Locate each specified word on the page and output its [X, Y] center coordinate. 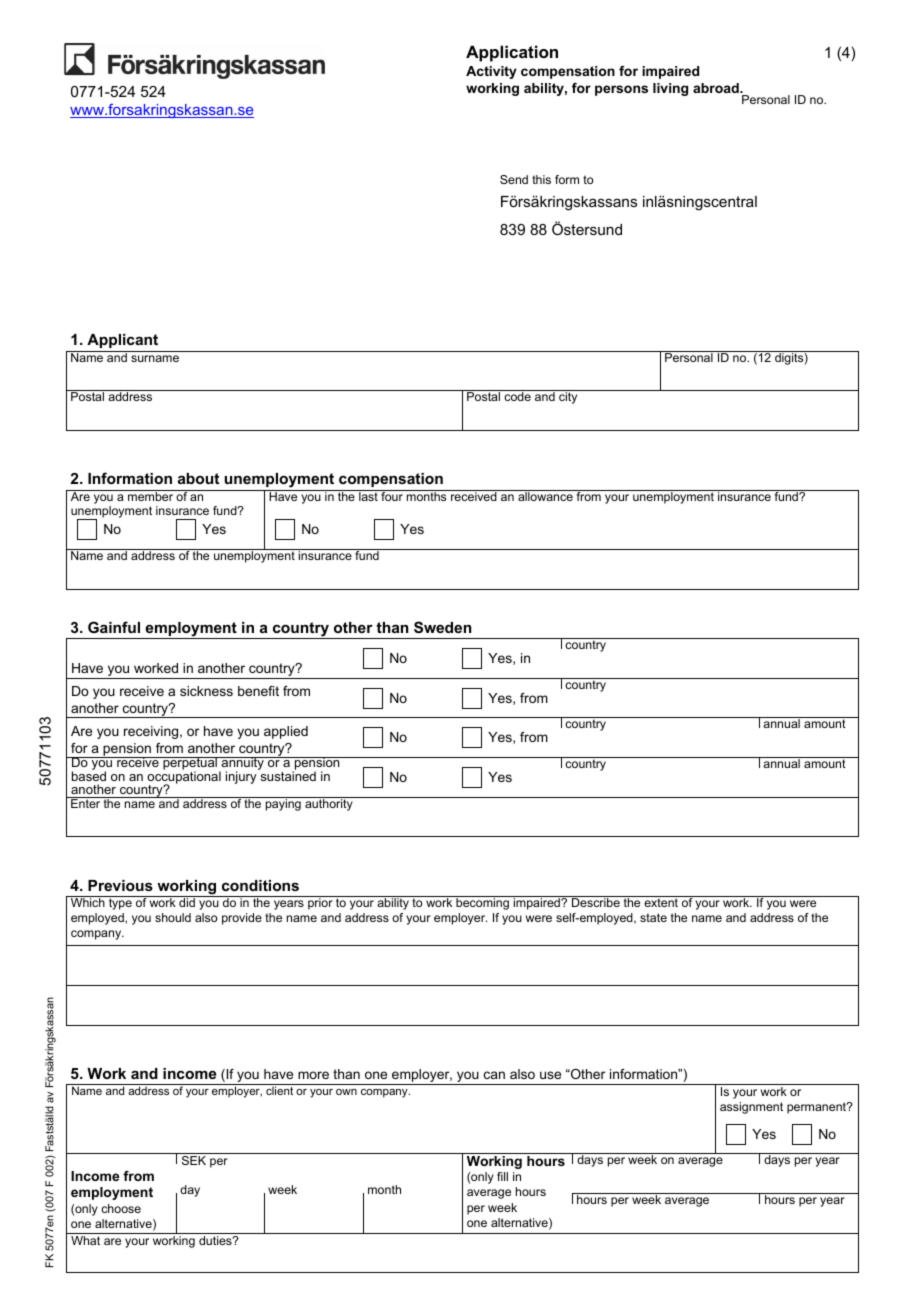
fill [502, 1176]
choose [121, 1208]
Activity [491, 72]
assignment [751, 1108]
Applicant [122, 341]
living [670, 89]
